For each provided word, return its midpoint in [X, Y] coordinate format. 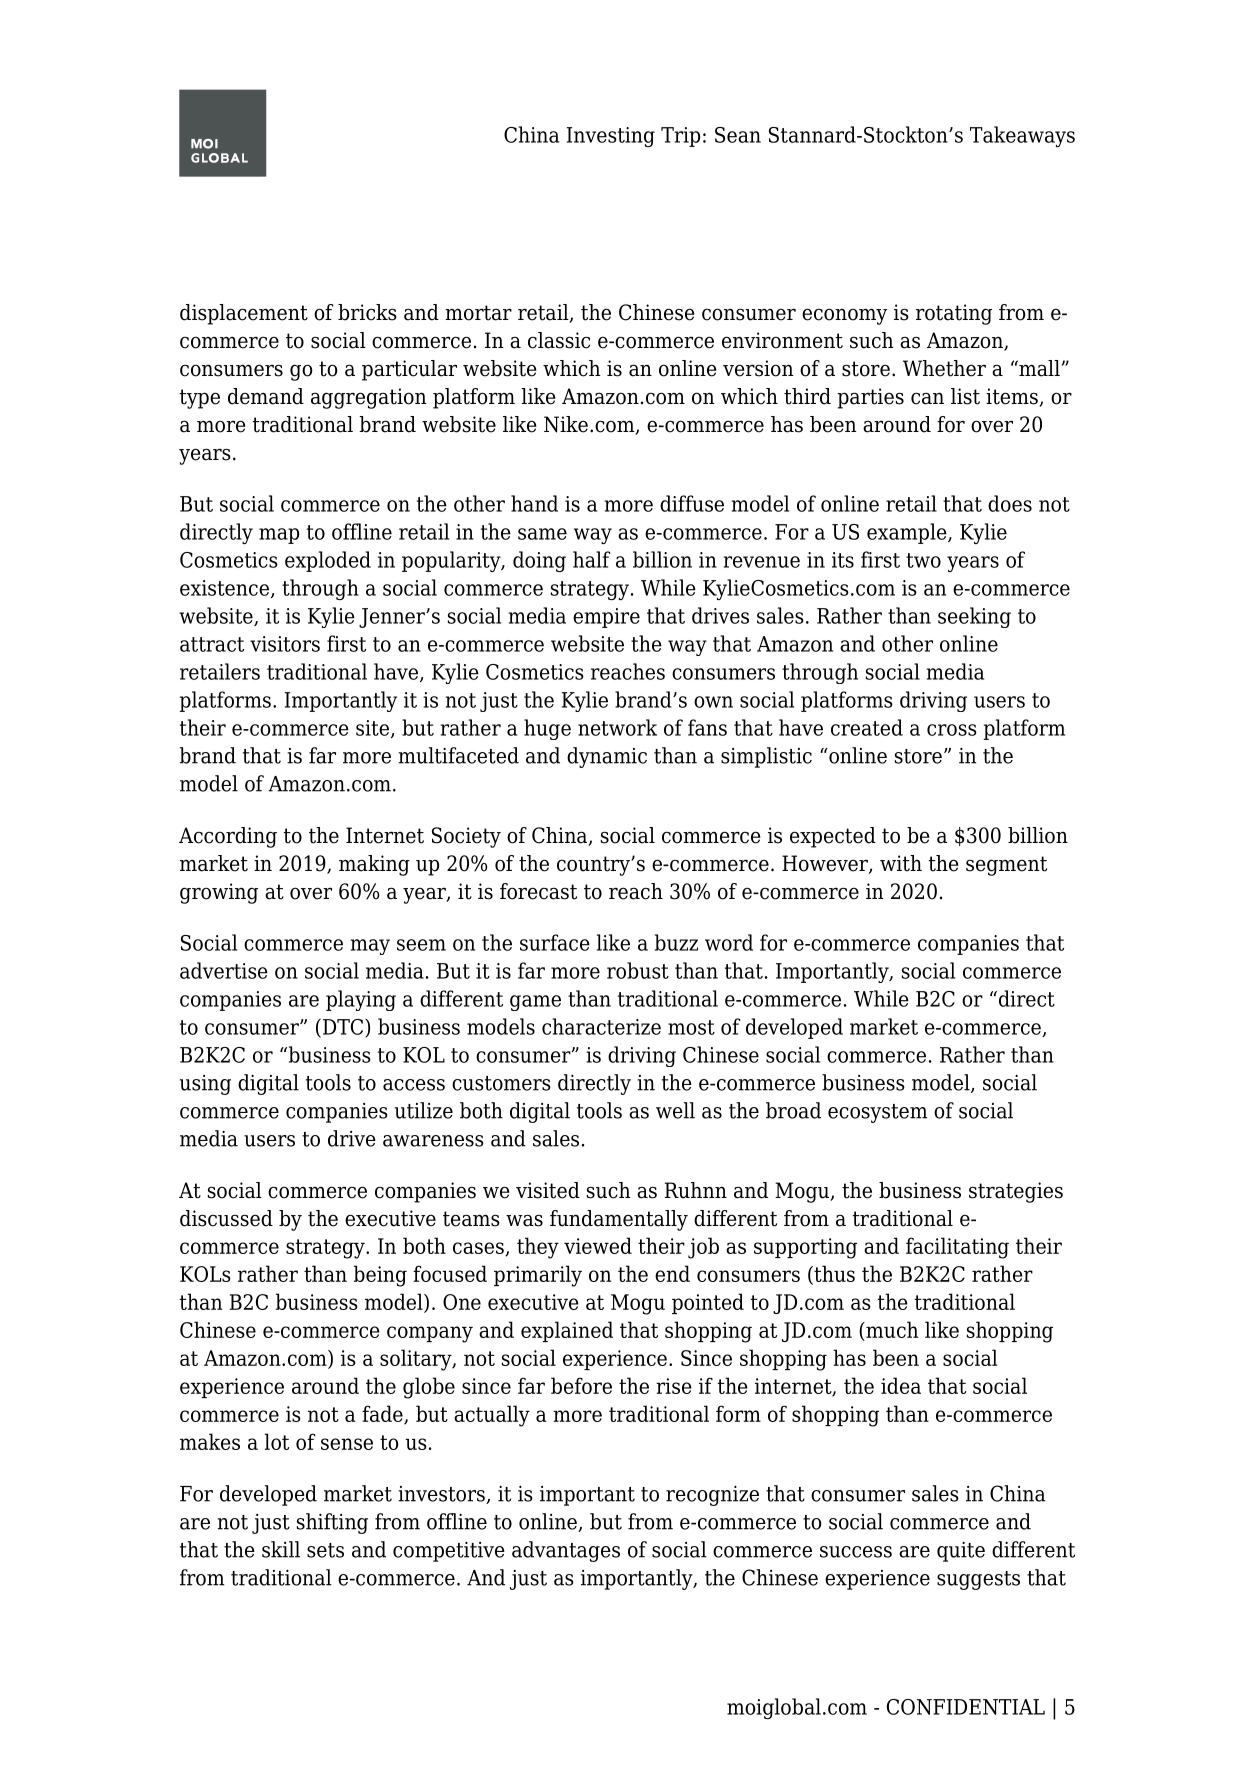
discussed [226, 1218]
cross [952, 730]
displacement [244, 314]
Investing [611, 137]
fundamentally [619, 1220]
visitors [285, 644]
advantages [566, 1551]
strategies [1016, 1192]
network [617, 727]
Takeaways [1022, 136]
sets [325, 1550]
